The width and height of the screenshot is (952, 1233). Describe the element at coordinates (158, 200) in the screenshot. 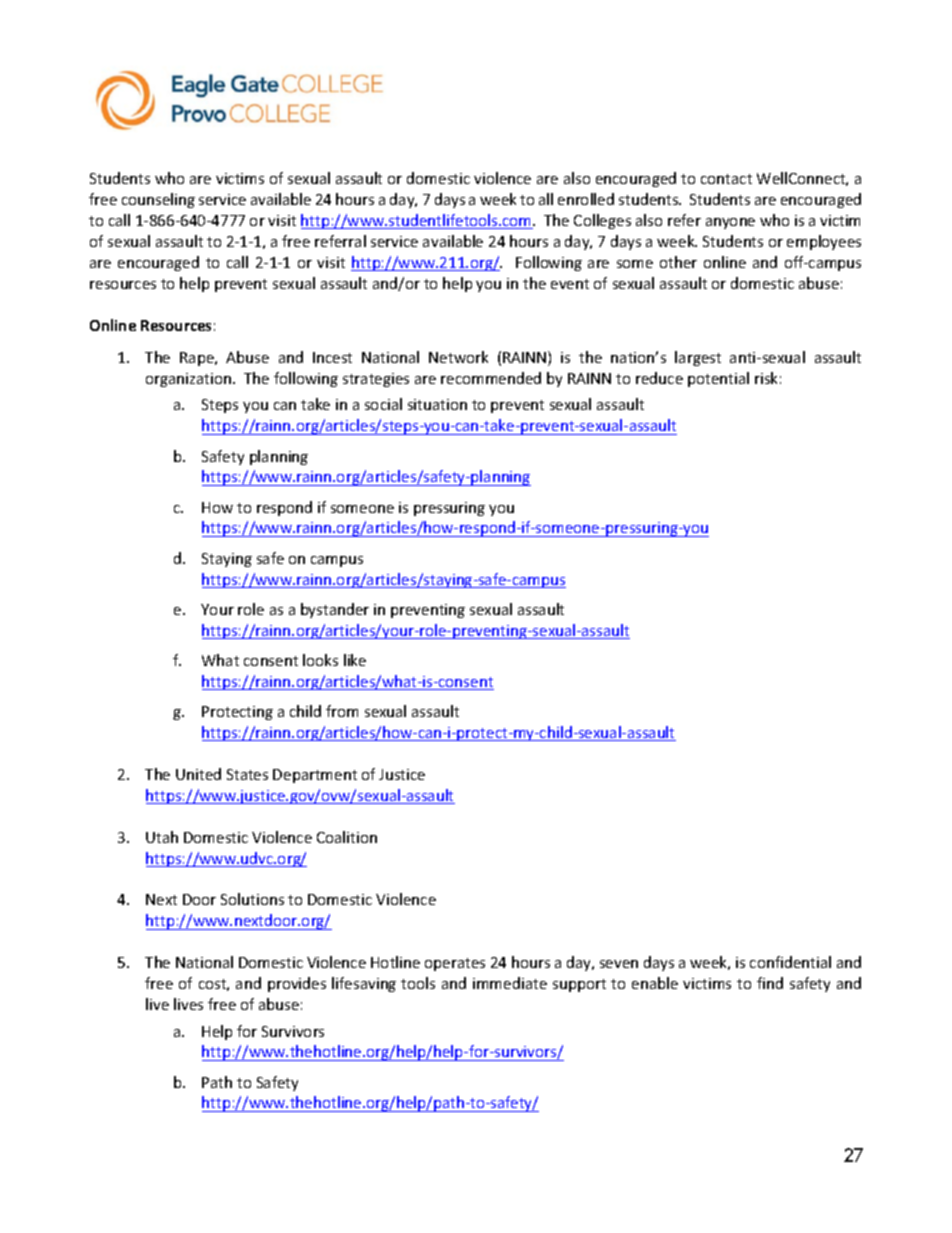

I see `counseling` at that location.
